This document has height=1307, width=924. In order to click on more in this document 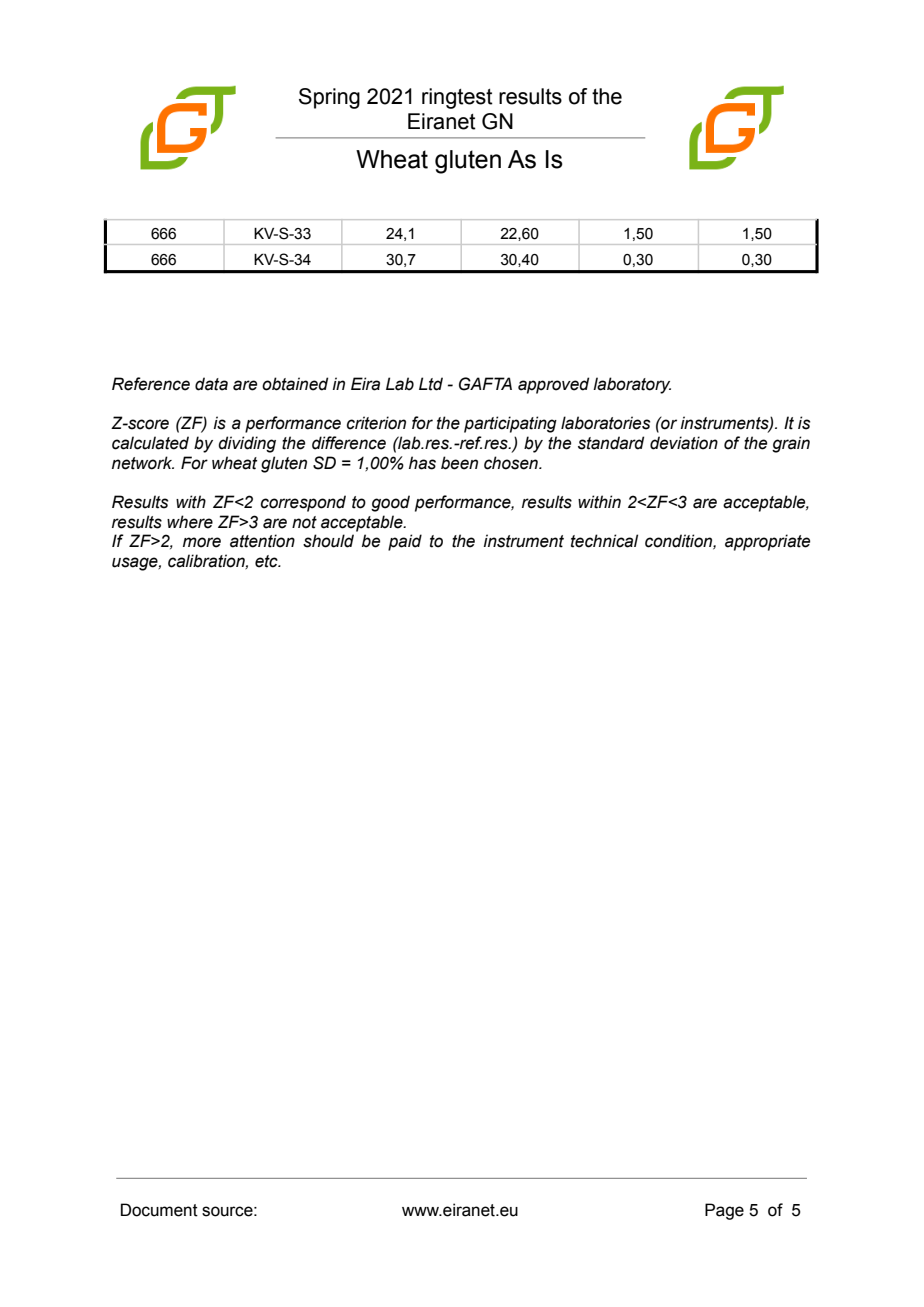, I will do `click(202, 542)`.
